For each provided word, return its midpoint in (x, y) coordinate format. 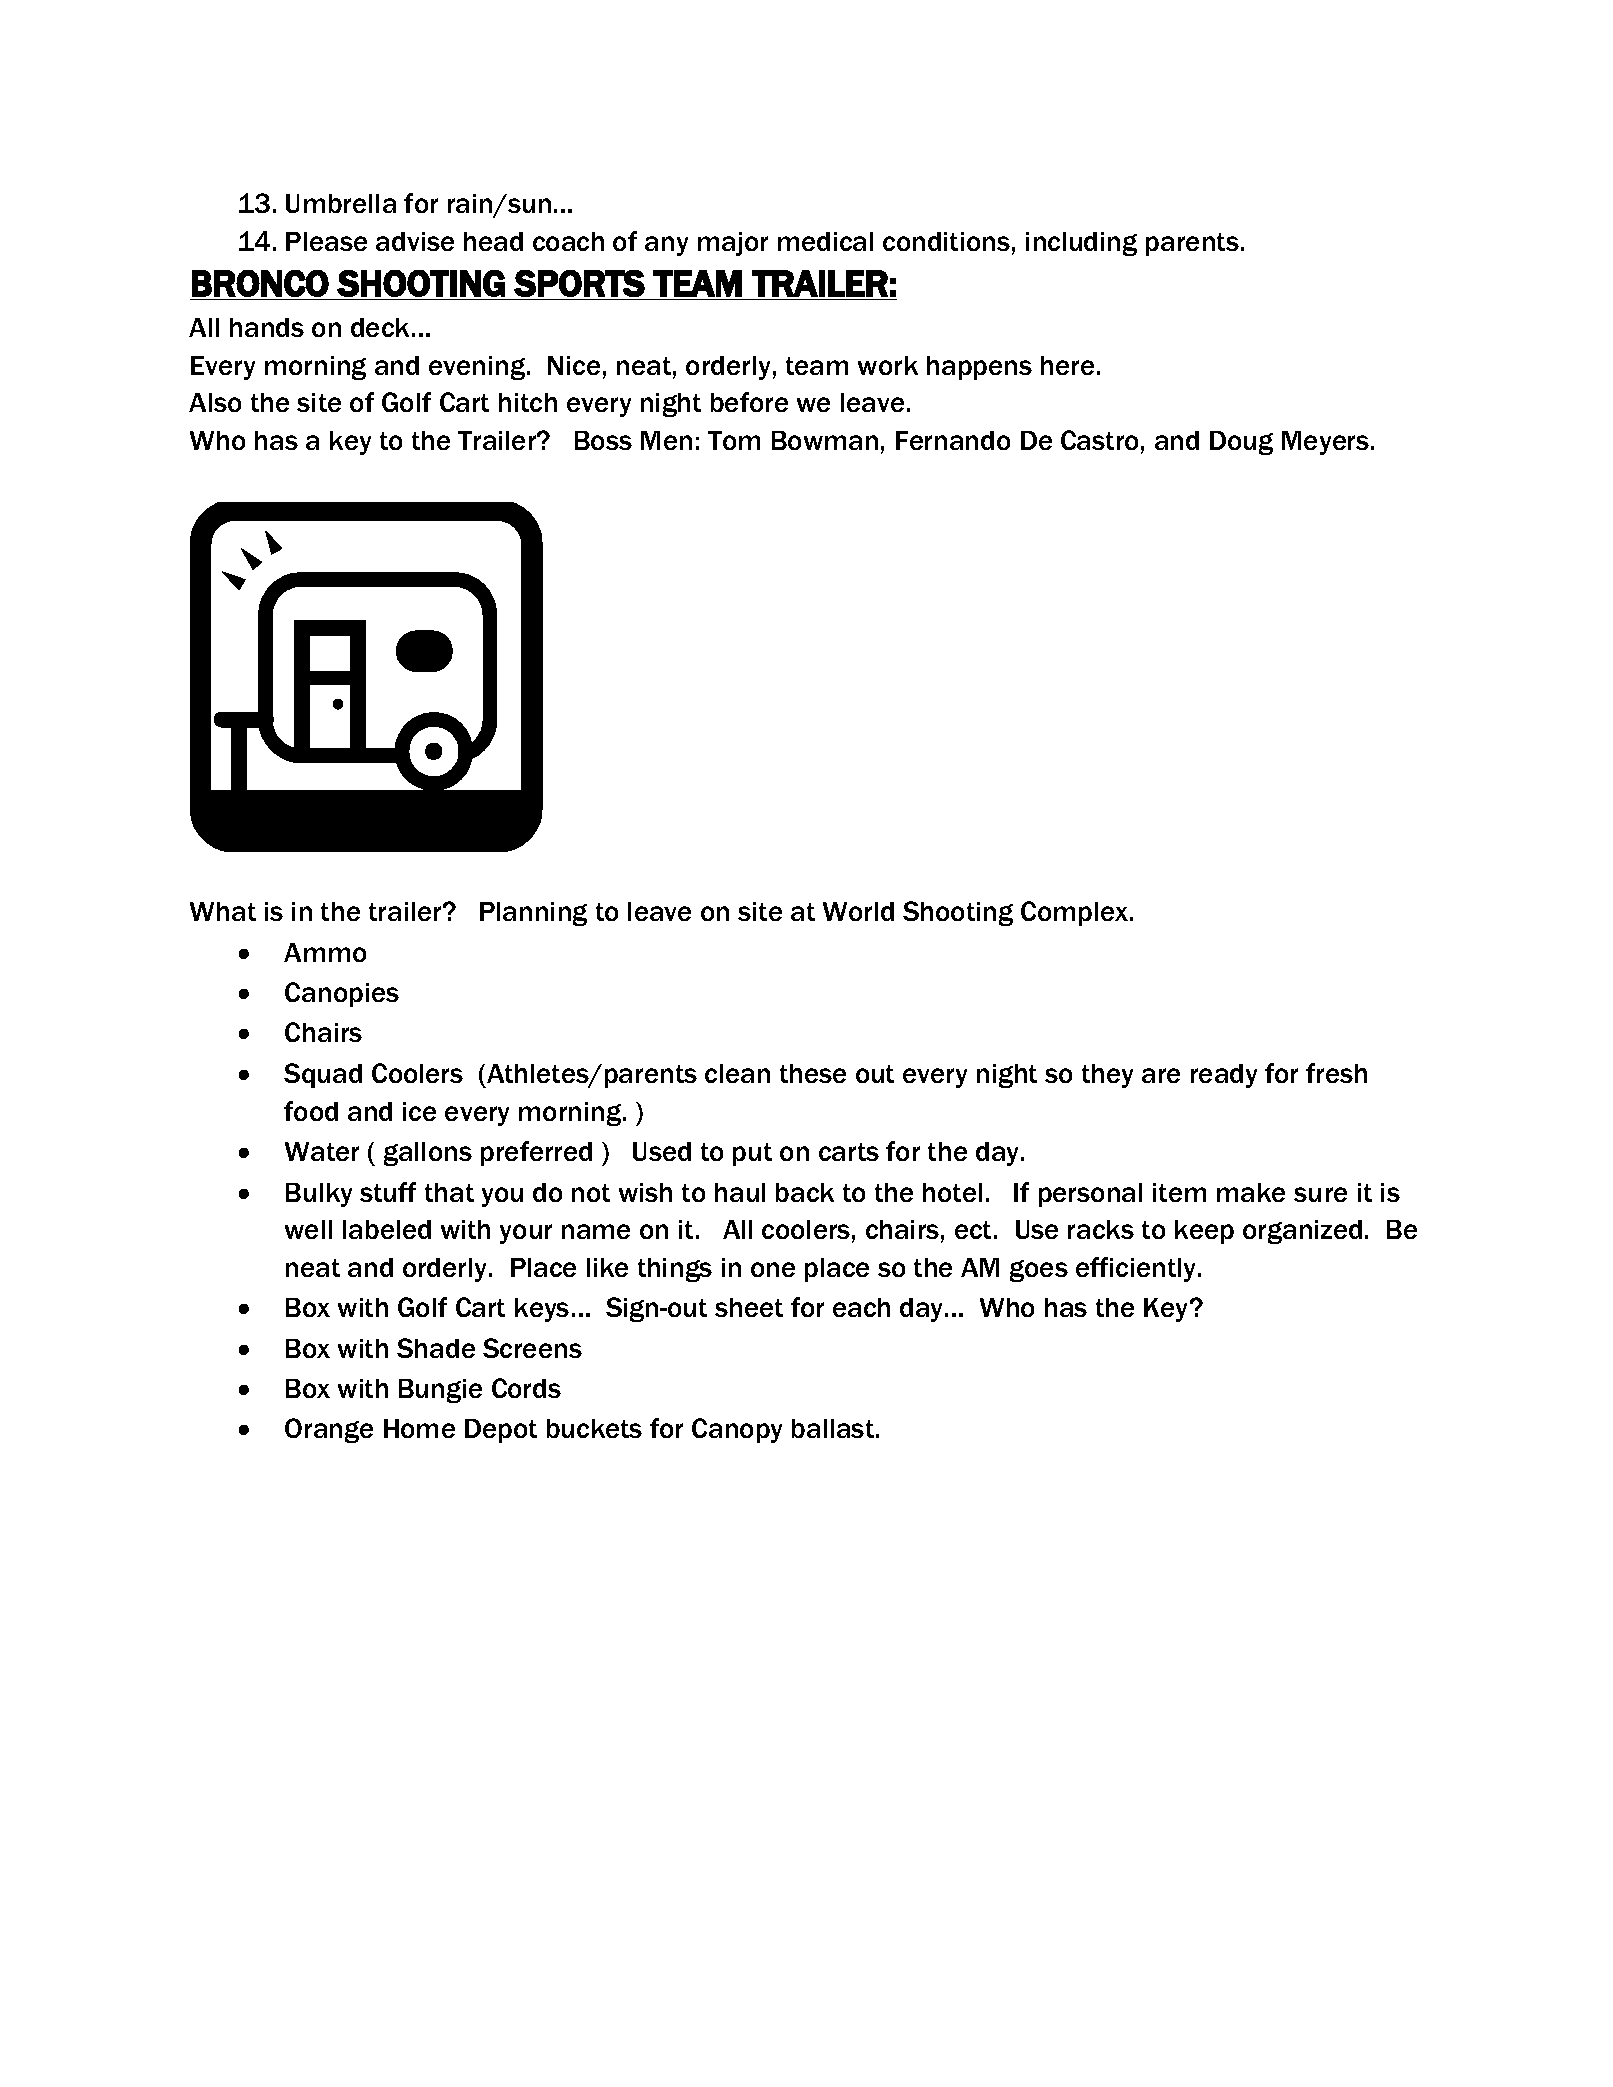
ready (1224, 1076)
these (813, 1073)
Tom (734, 440)
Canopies (342, 994)
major (733, 244)
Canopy (737, 1430)
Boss (603, 440)
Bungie (440, 1391)
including (1081, 244)
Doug (1241, 443)
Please (326, 241)
